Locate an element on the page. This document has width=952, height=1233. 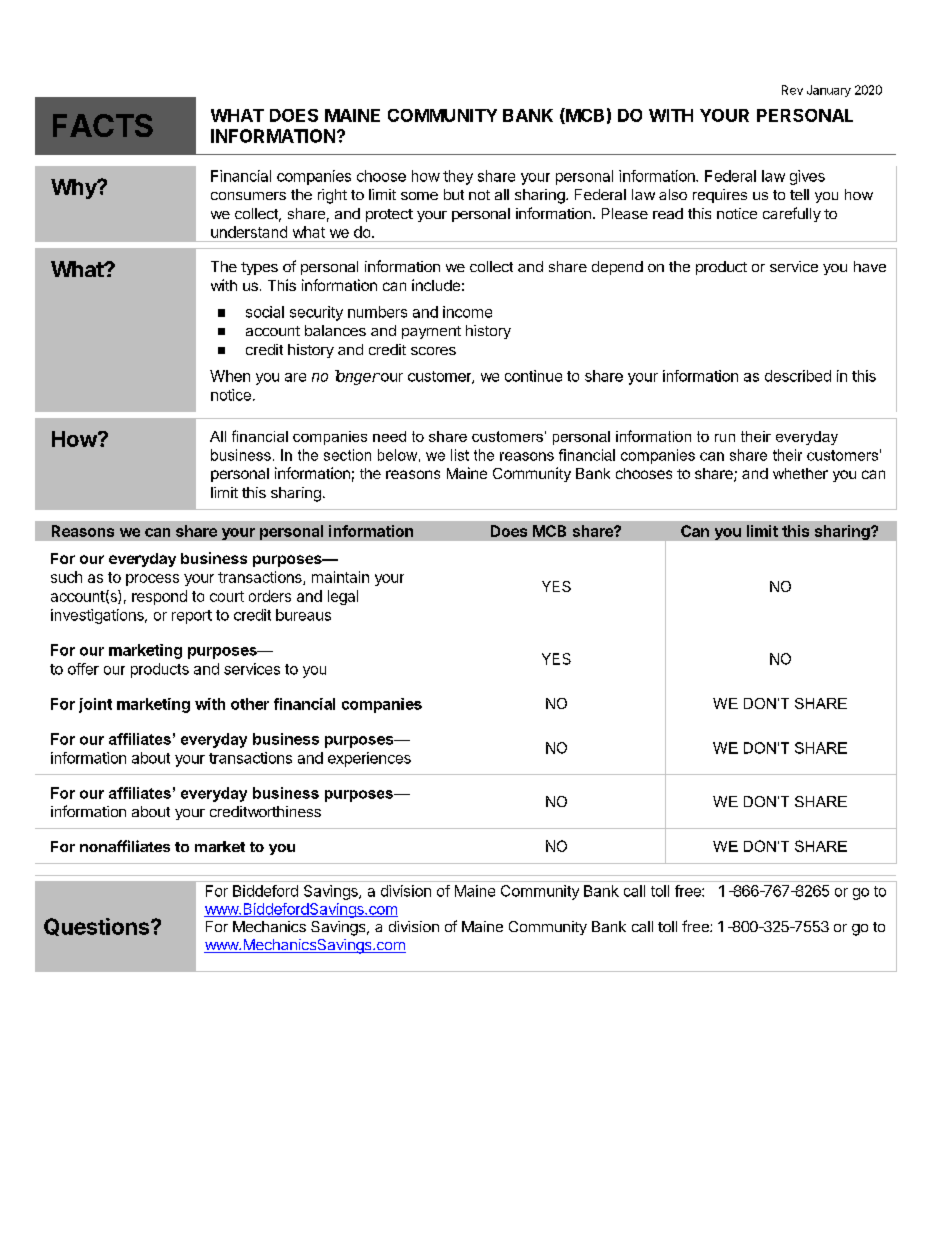
FACTS is located at coordinates (103, 125).
